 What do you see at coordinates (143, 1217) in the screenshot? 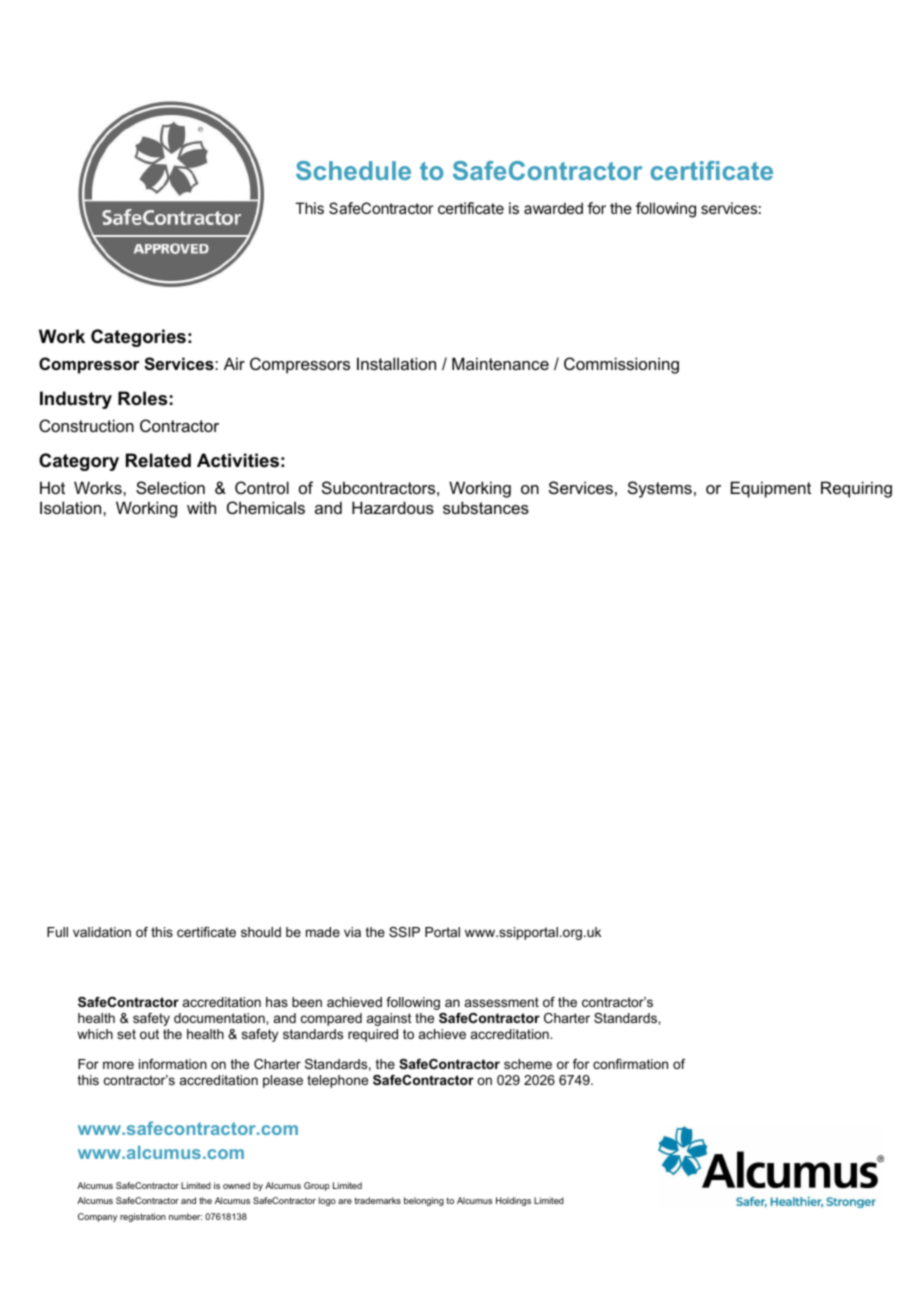
I see `registration` at bounding box center [143, 1217].
